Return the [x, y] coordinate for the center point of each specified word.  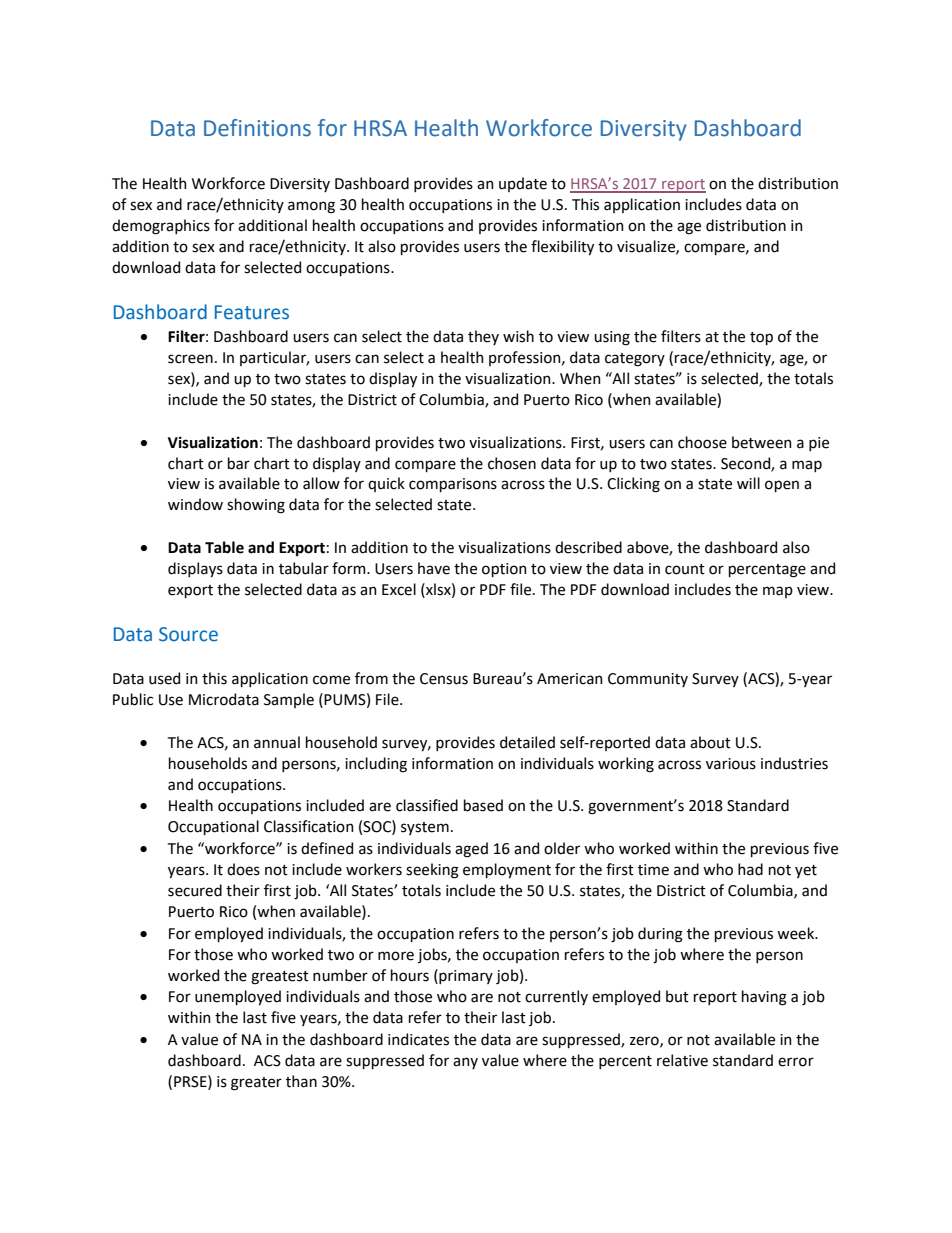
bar [239, 463]
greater [256, 1084]
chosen [512, 463]
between [762, 442]
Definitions [257, 128]
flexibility [562, 247]
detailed [527, 742]
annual [277, 742]
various [731, 764]
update [523, 184]
